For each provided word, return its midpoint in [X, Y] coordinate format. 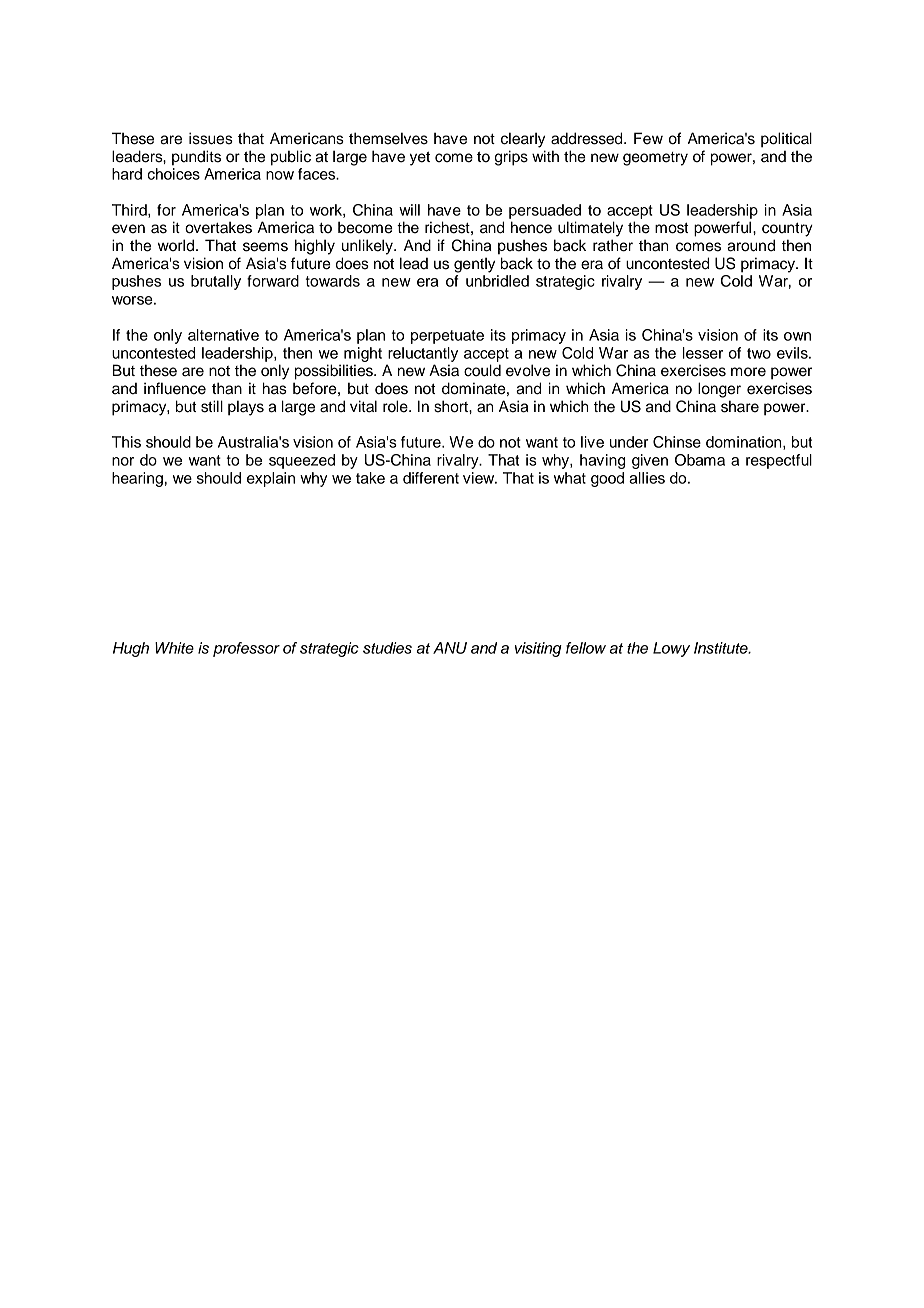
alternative [223, 335]
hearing [137, 479]
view [480, 478]
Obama [700, 460]
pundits [196, 158]
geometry [655, 159]
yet [420, 159]
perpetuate [447, 337]
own [797, 336]
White [174, 648]
